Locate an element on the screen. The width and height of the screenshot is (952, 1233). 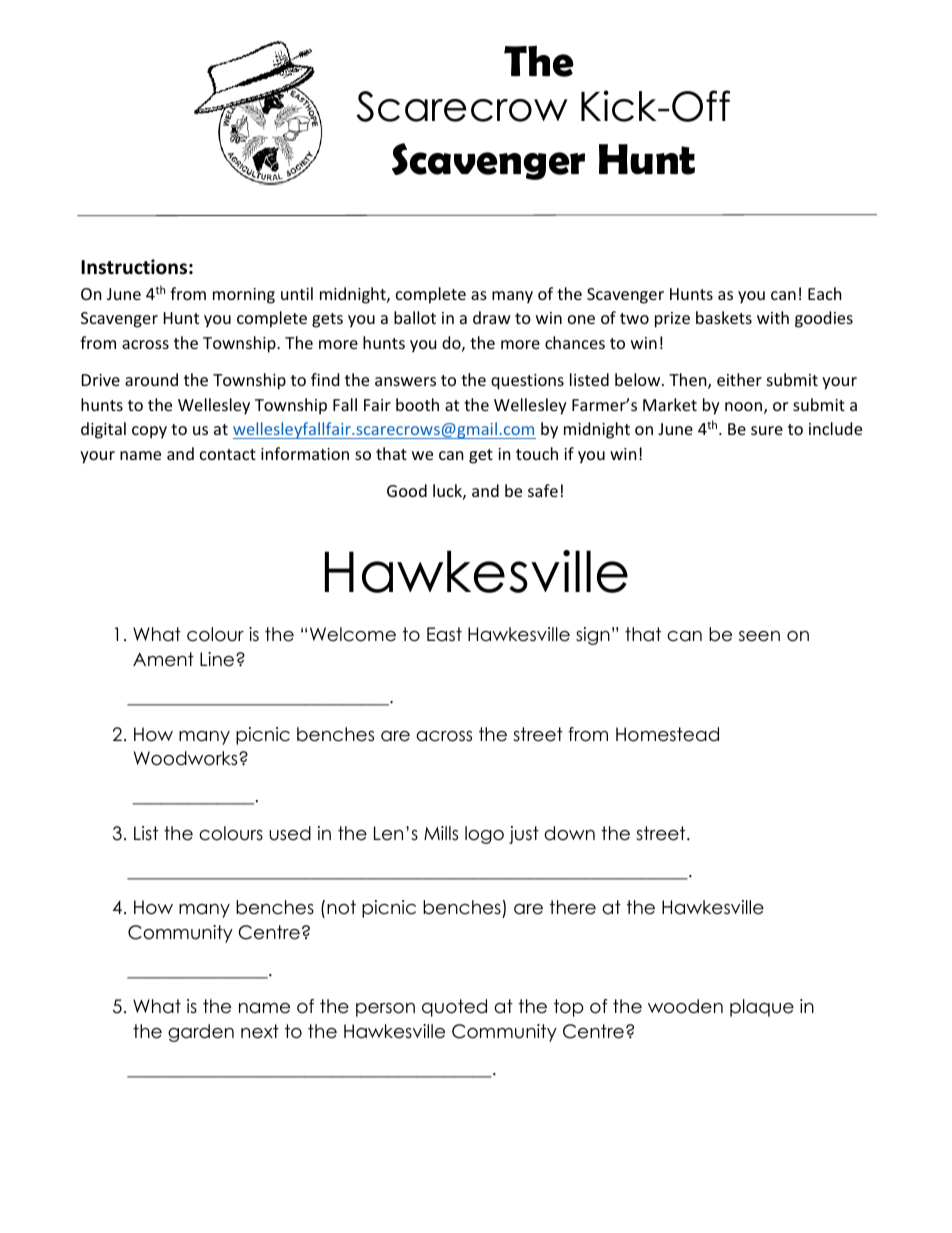
morning is located at coordinates (244, 296).
